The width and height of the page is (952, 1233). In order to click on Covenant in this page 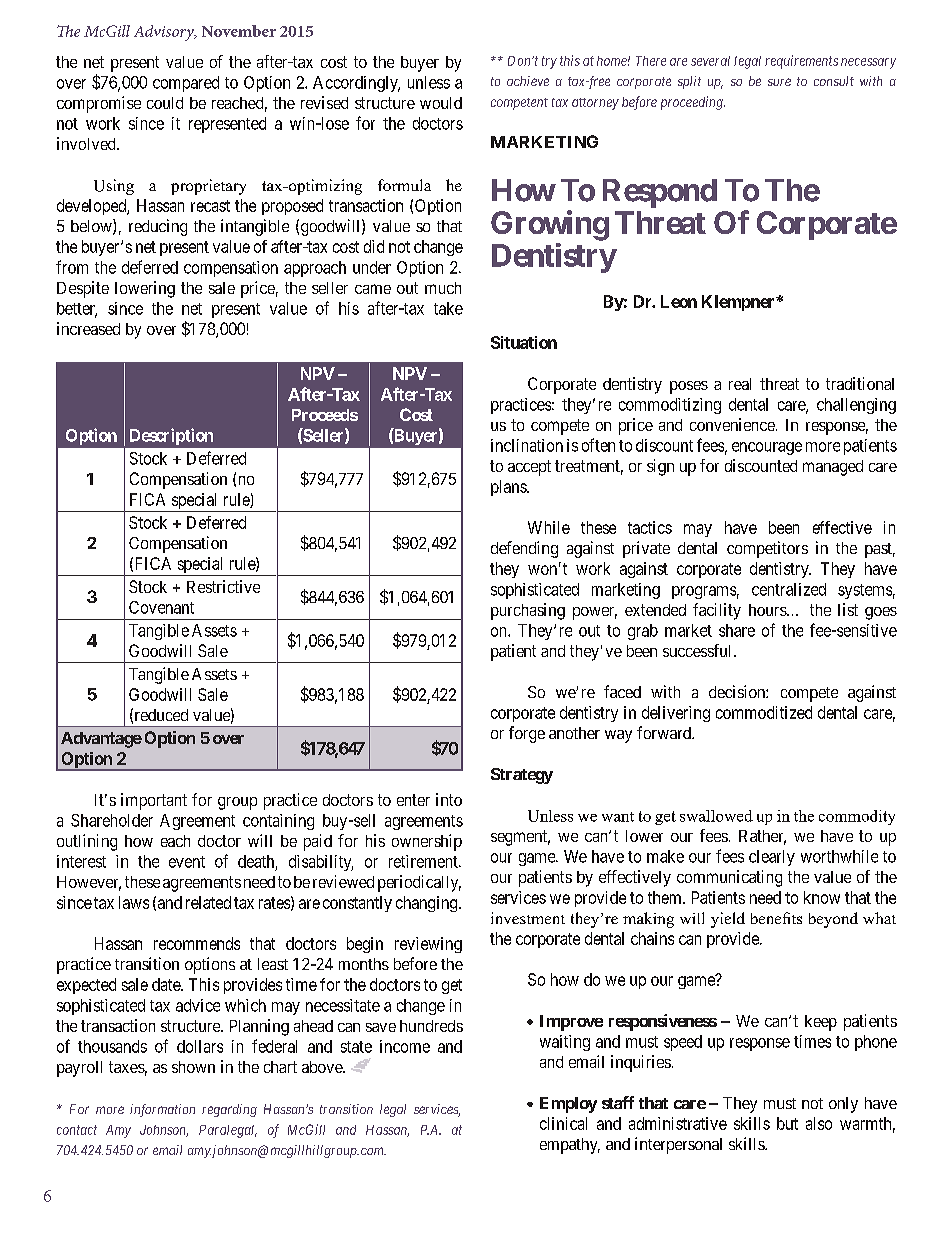, I will do `click(161, 607)`.
